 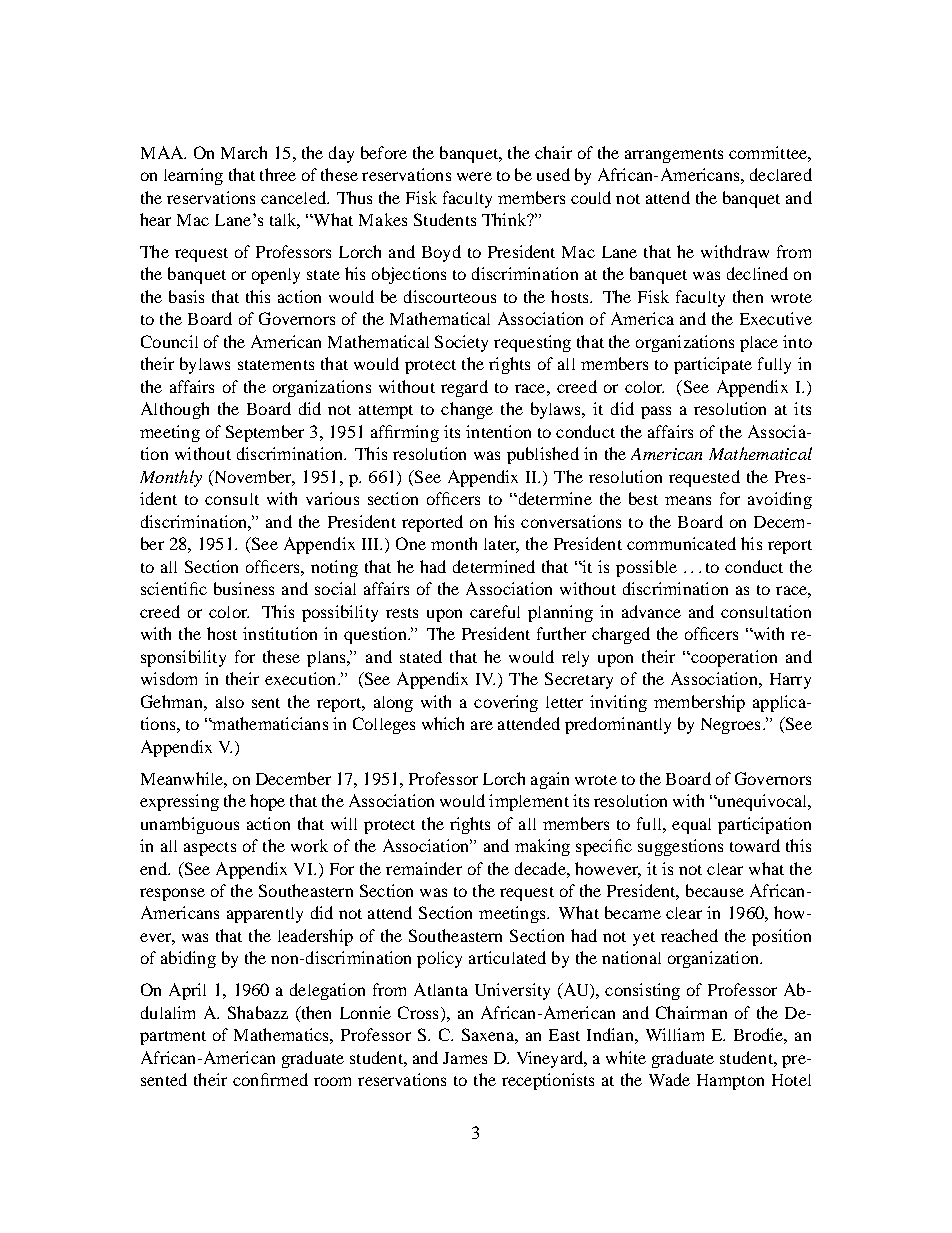 I want to click on which, so click(x=443, y=723).
